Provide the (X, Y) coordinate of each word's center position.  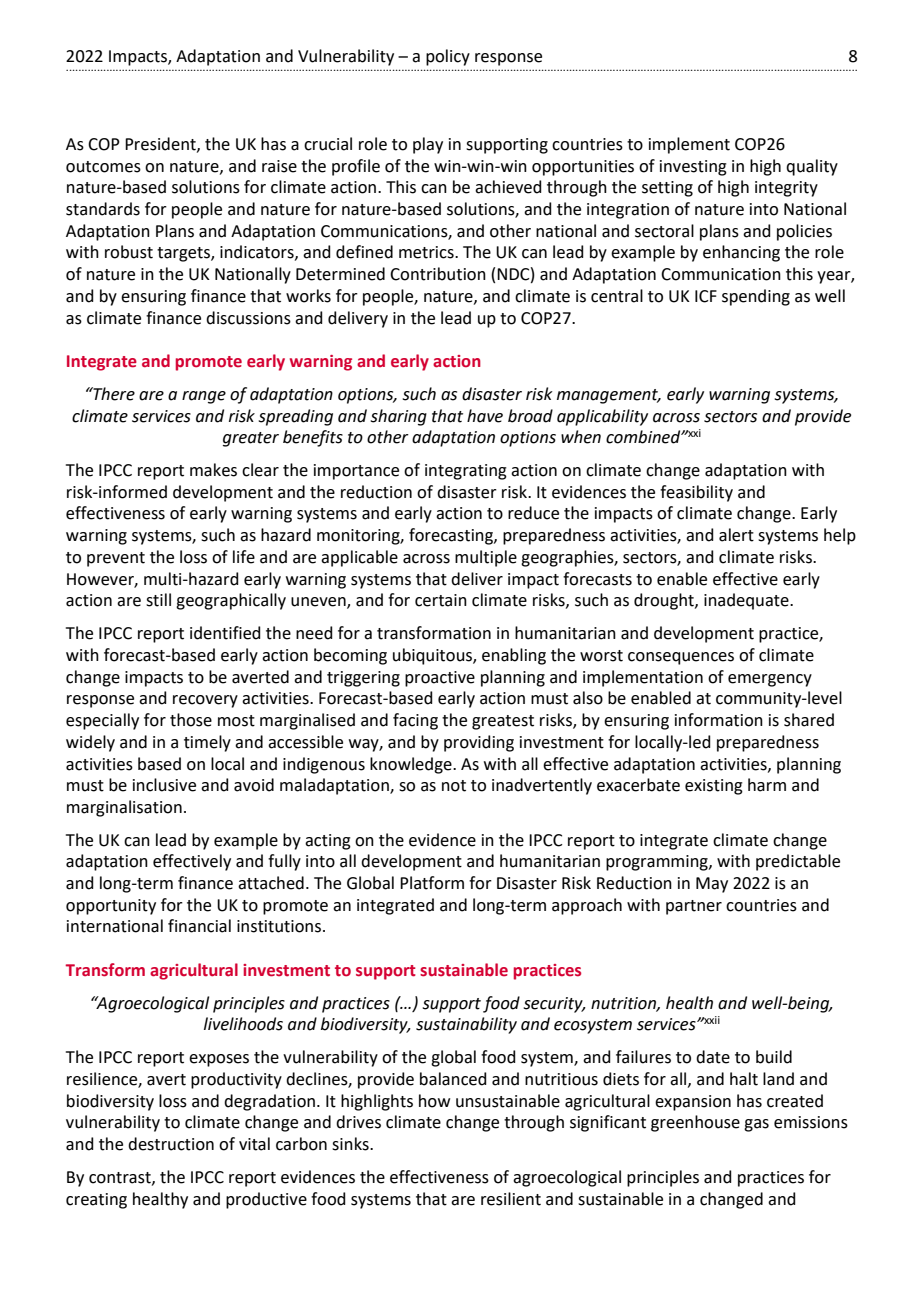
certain (441, 600)
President (161, 144)
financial (199, 926)
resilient (511, 1199)
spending (756, 297)
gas (756, 1125)
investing (693, 168)
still (158, 600)
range (204, 397)
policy (448, 57)
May (712, 885)
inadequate (747, 601)
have (485, 416)
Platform (432, 883)
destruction (171, 1144)
